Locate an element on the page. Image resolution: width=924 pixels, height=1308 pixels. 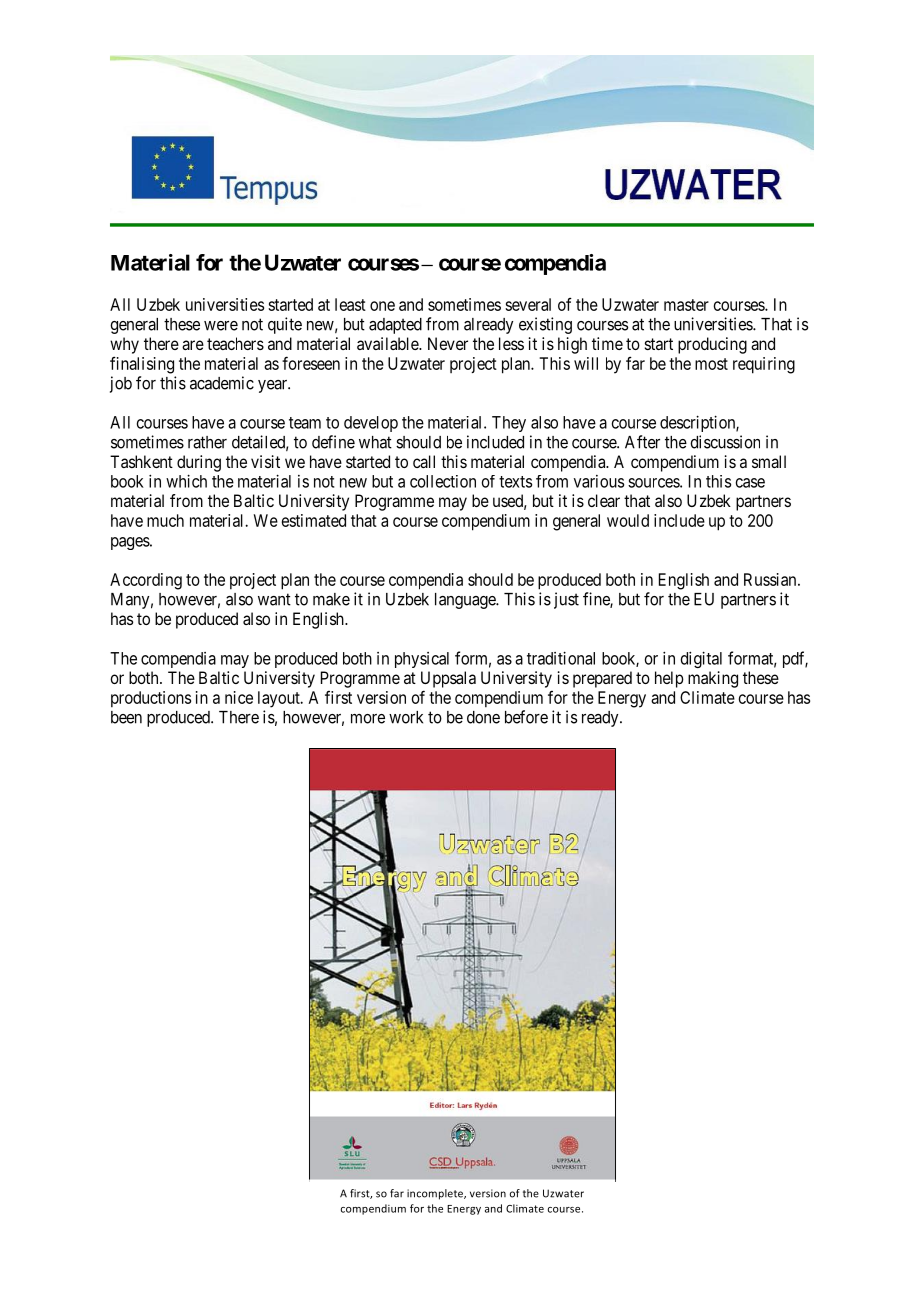
incomplete is located at coordinates (436, 1194).
